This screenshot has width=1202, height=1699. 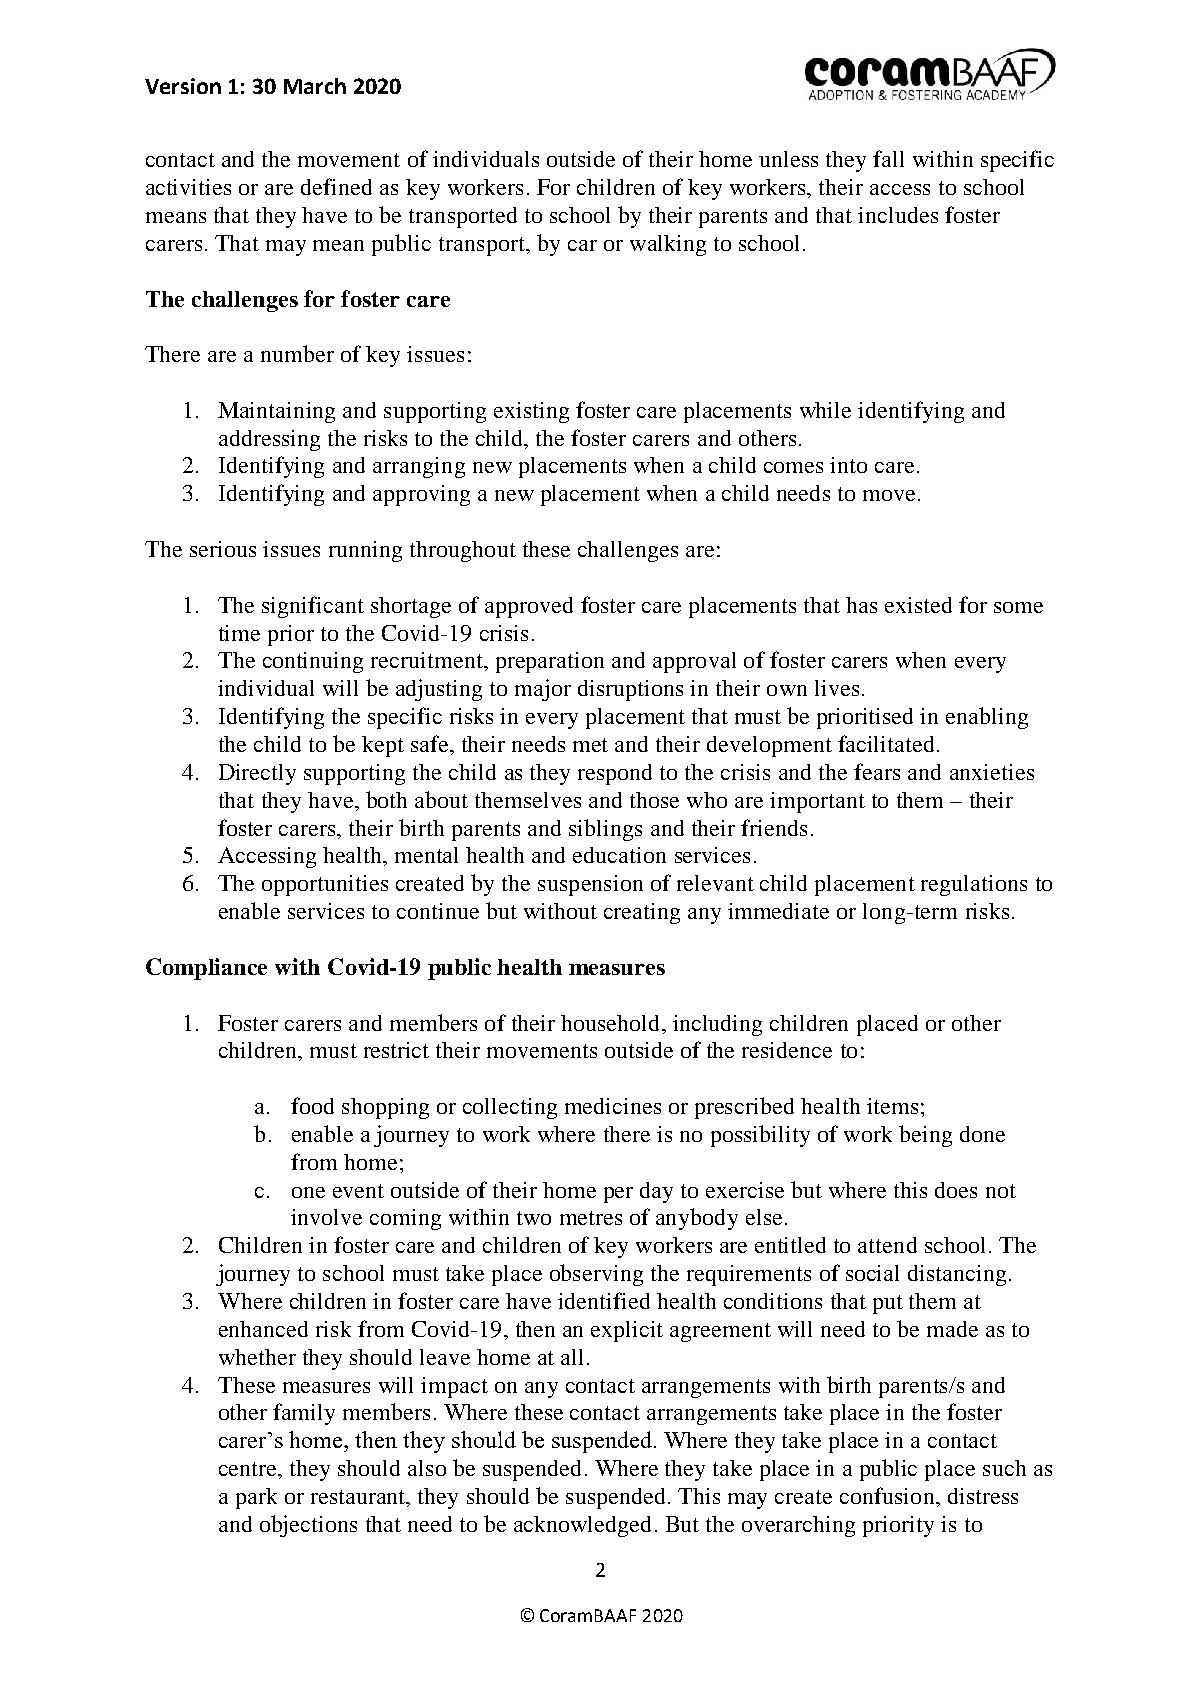 What do you see at coordinates (668, 245) in the screenshot?
I see `walking` at bounding box center [668, 245].
